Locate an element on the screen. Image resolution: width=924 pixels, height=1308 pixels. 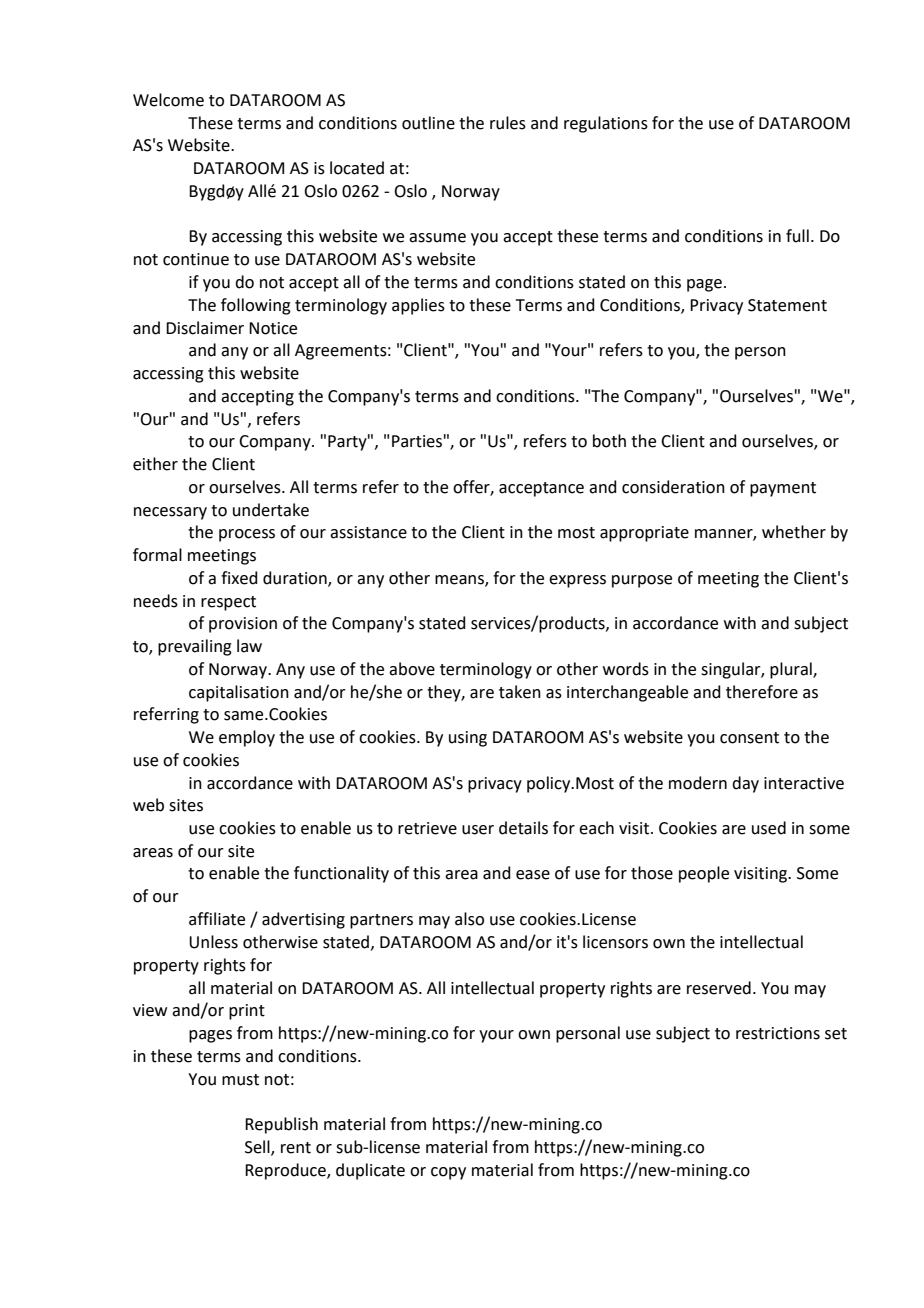
Welcome is located at coordinates (168, 100).
